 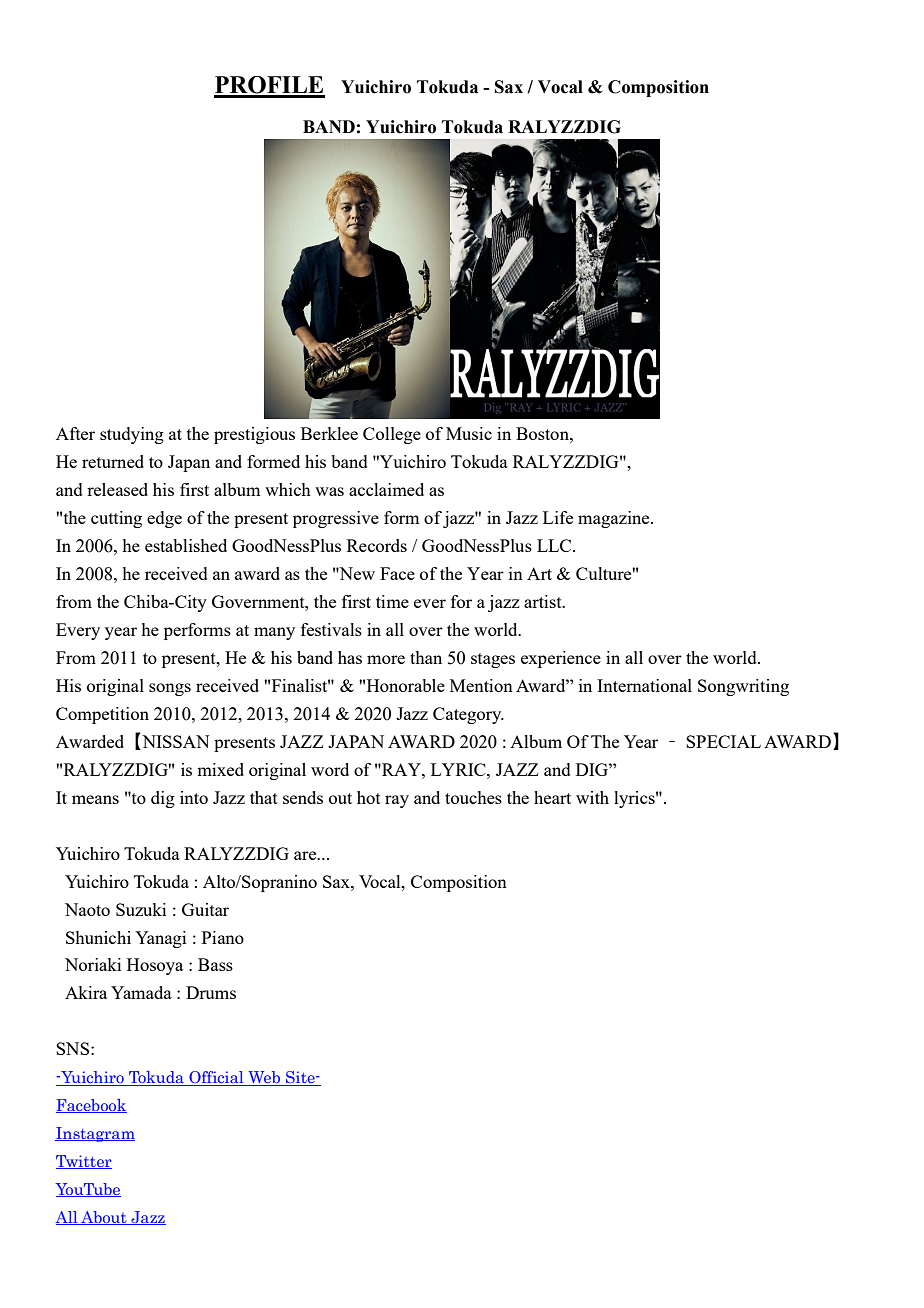 I want to click on heart, so click(x=552, y=797).
